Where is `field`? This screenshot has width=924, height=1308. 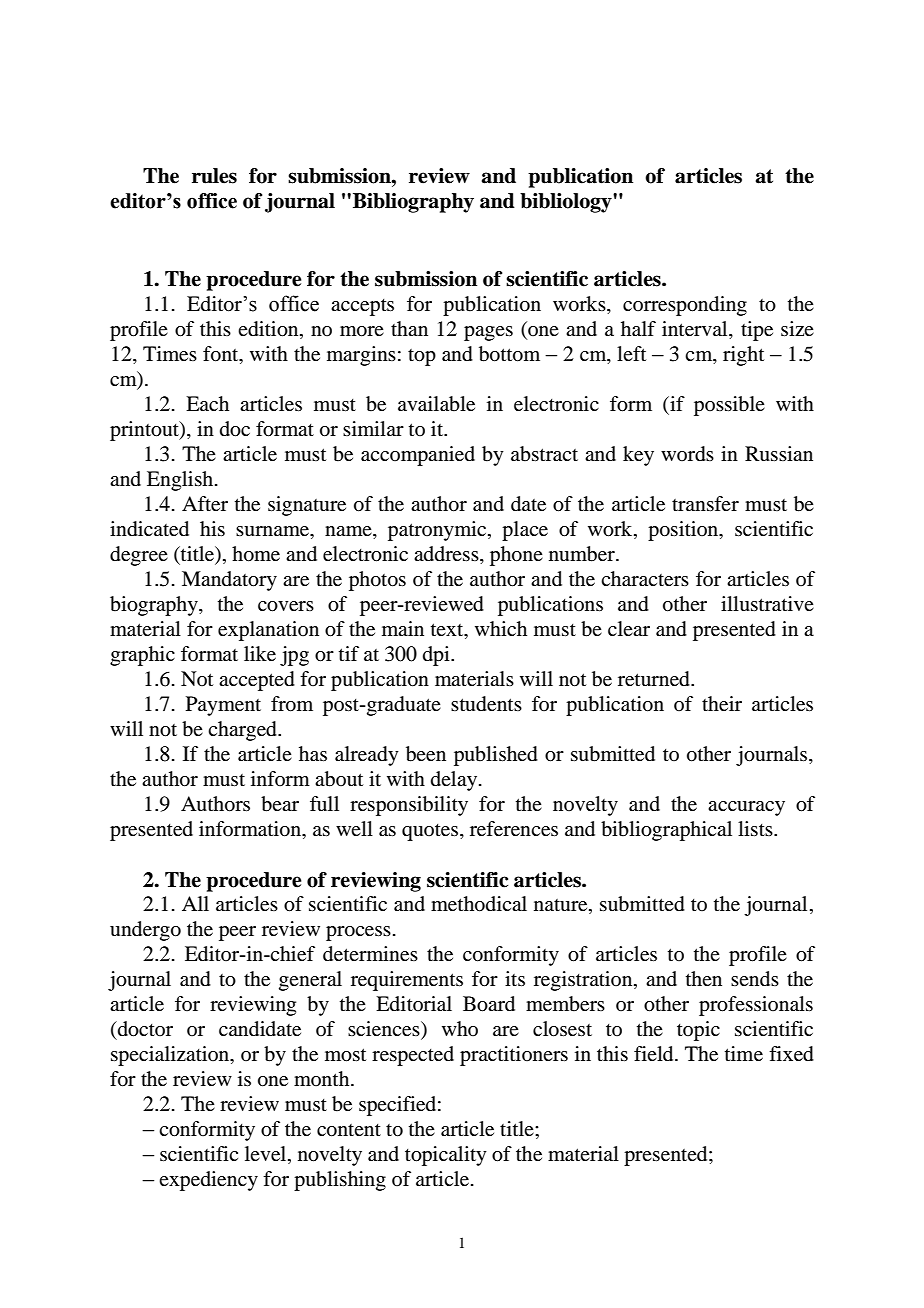
field is located at coordinates (655, 1054).
